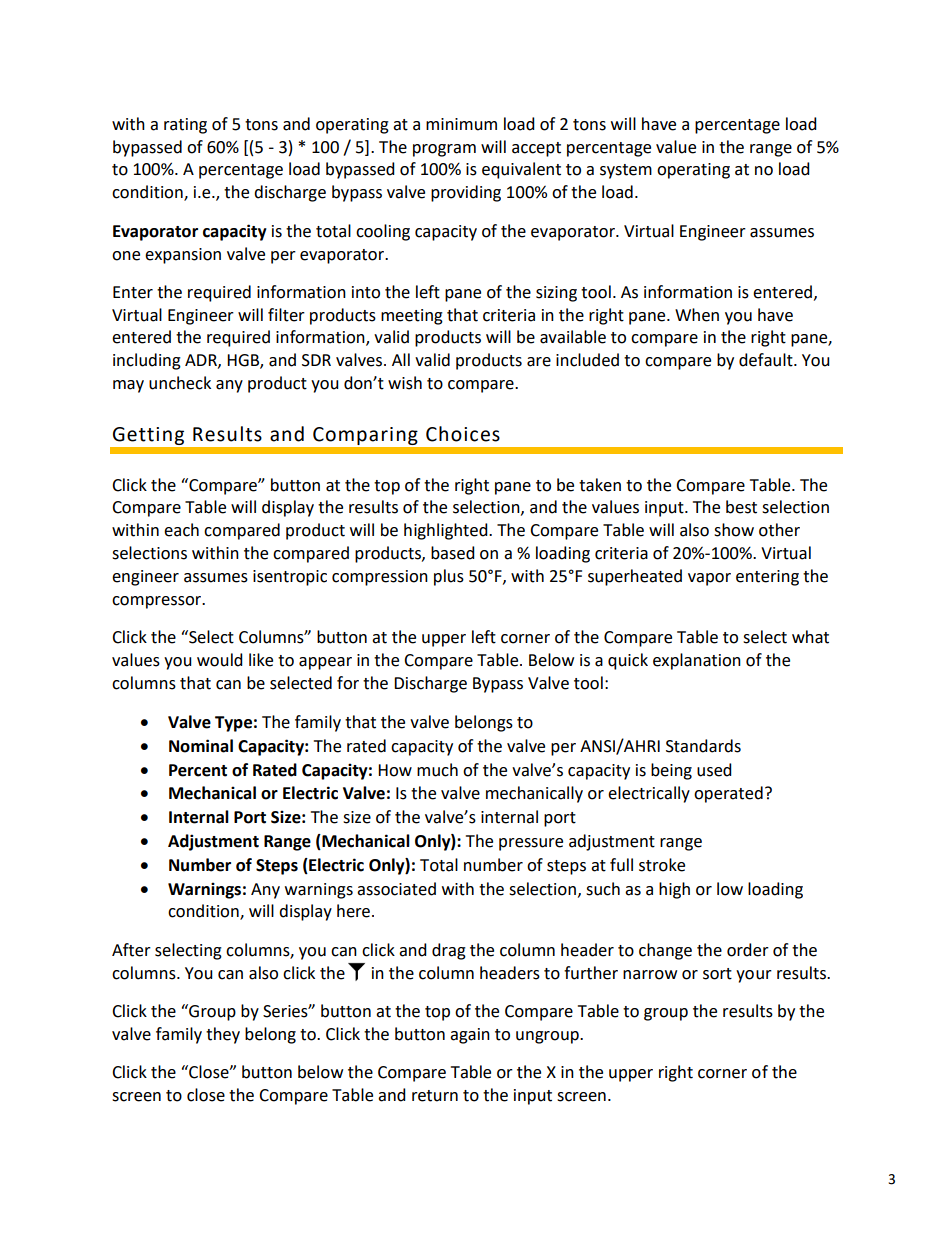 This screenshot has width=952, height=1233. I want to click on they, so click(223, 1035).
